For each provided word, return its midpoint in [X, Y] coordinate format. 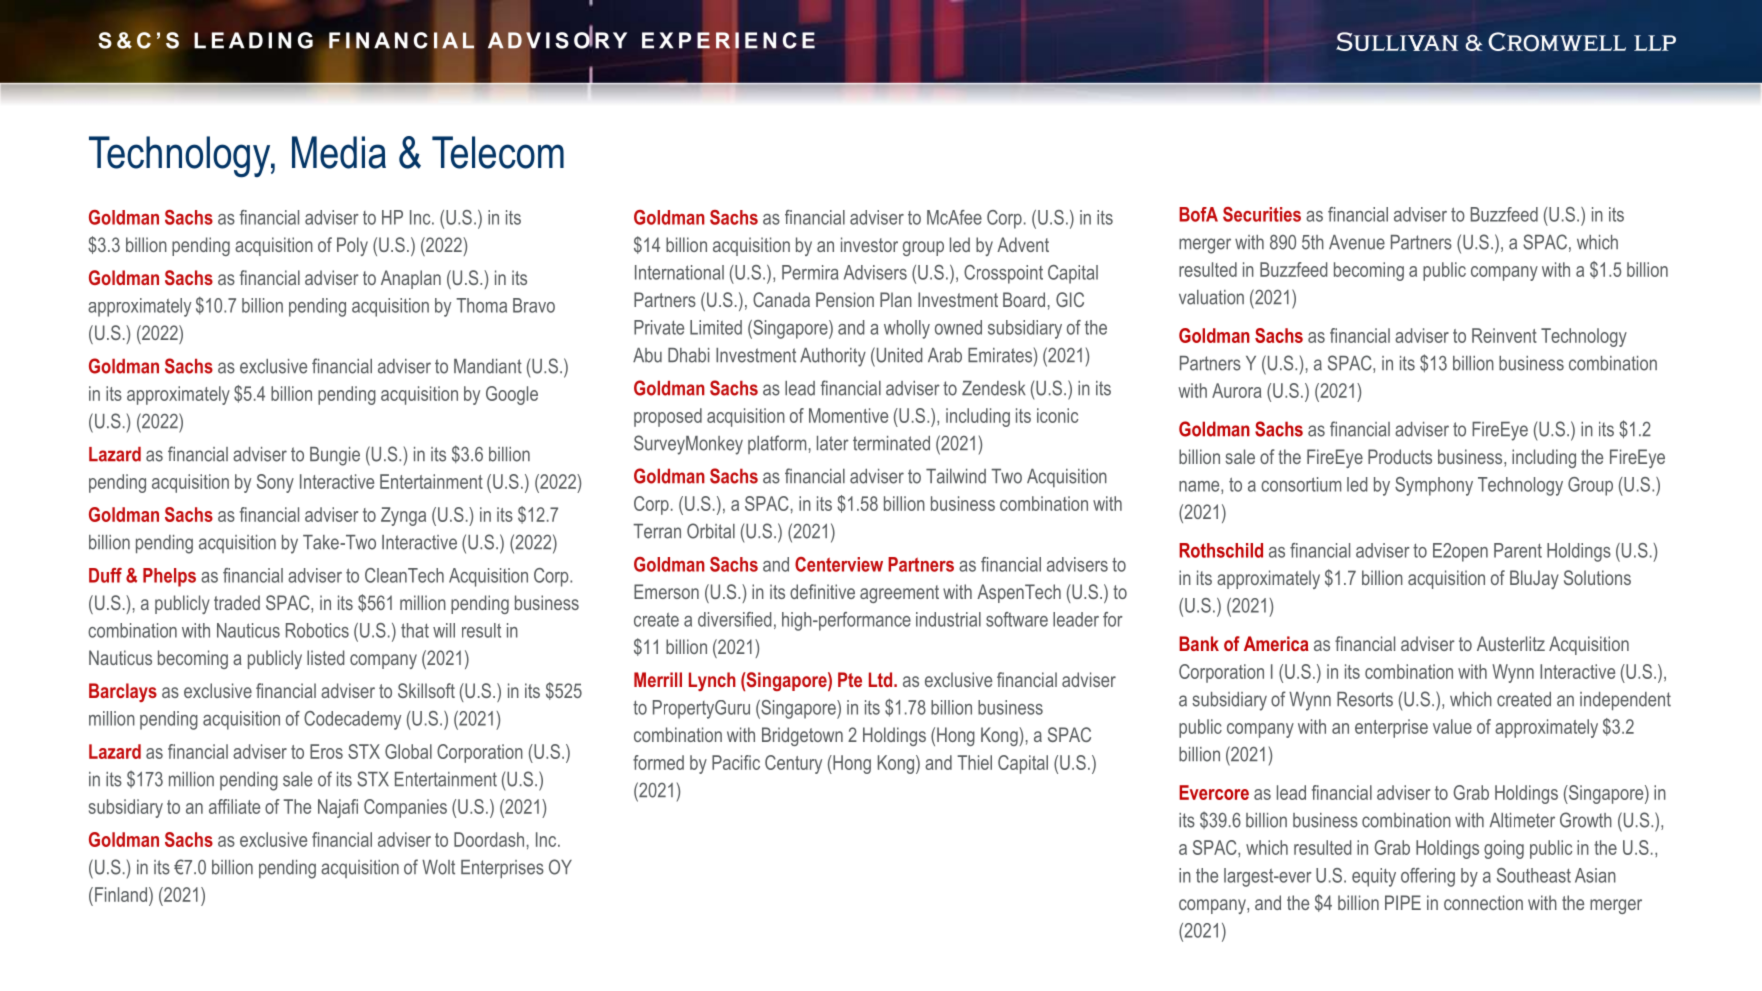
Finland [121, 894]
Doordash [489, 839]
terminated [891, 443]
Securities [1262, 214]
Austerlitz [1511, 643]
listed [325, 657]
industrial [948, 619]
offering [1428, 877]
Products [1400, 456]
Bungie [335, 456]
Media [339, 152]
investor [869, 244]
